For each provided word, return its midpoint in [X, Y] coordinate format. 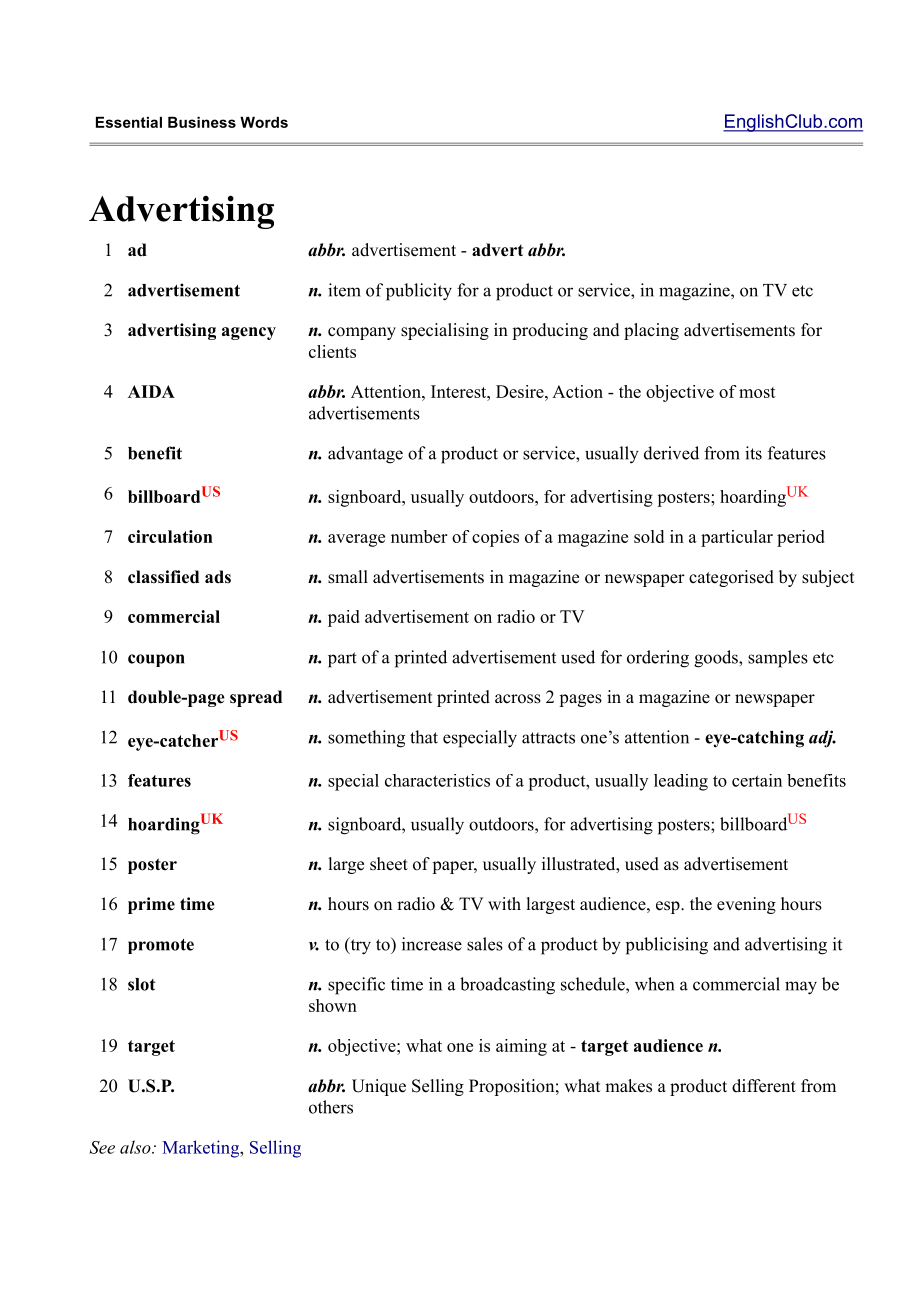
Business [202, 122]
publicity [419, 292]
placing [651, 331]
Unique [379, 1087]
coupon [156, 660]
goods [717, 659]
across [518, 699]
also [136, 1147]
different [764, 1086]
